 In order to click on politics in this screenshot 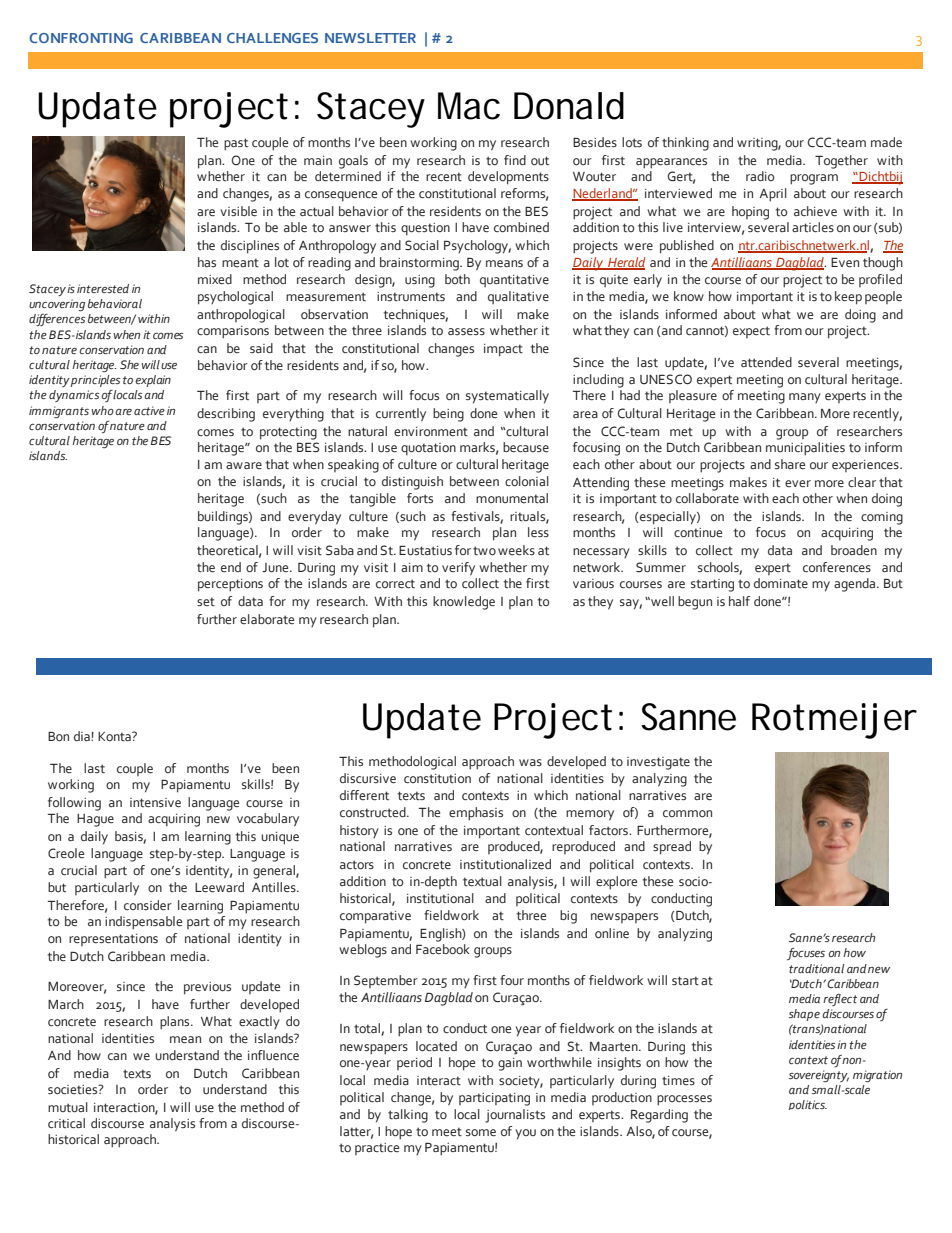, I will do `click(808, 1105)`.
